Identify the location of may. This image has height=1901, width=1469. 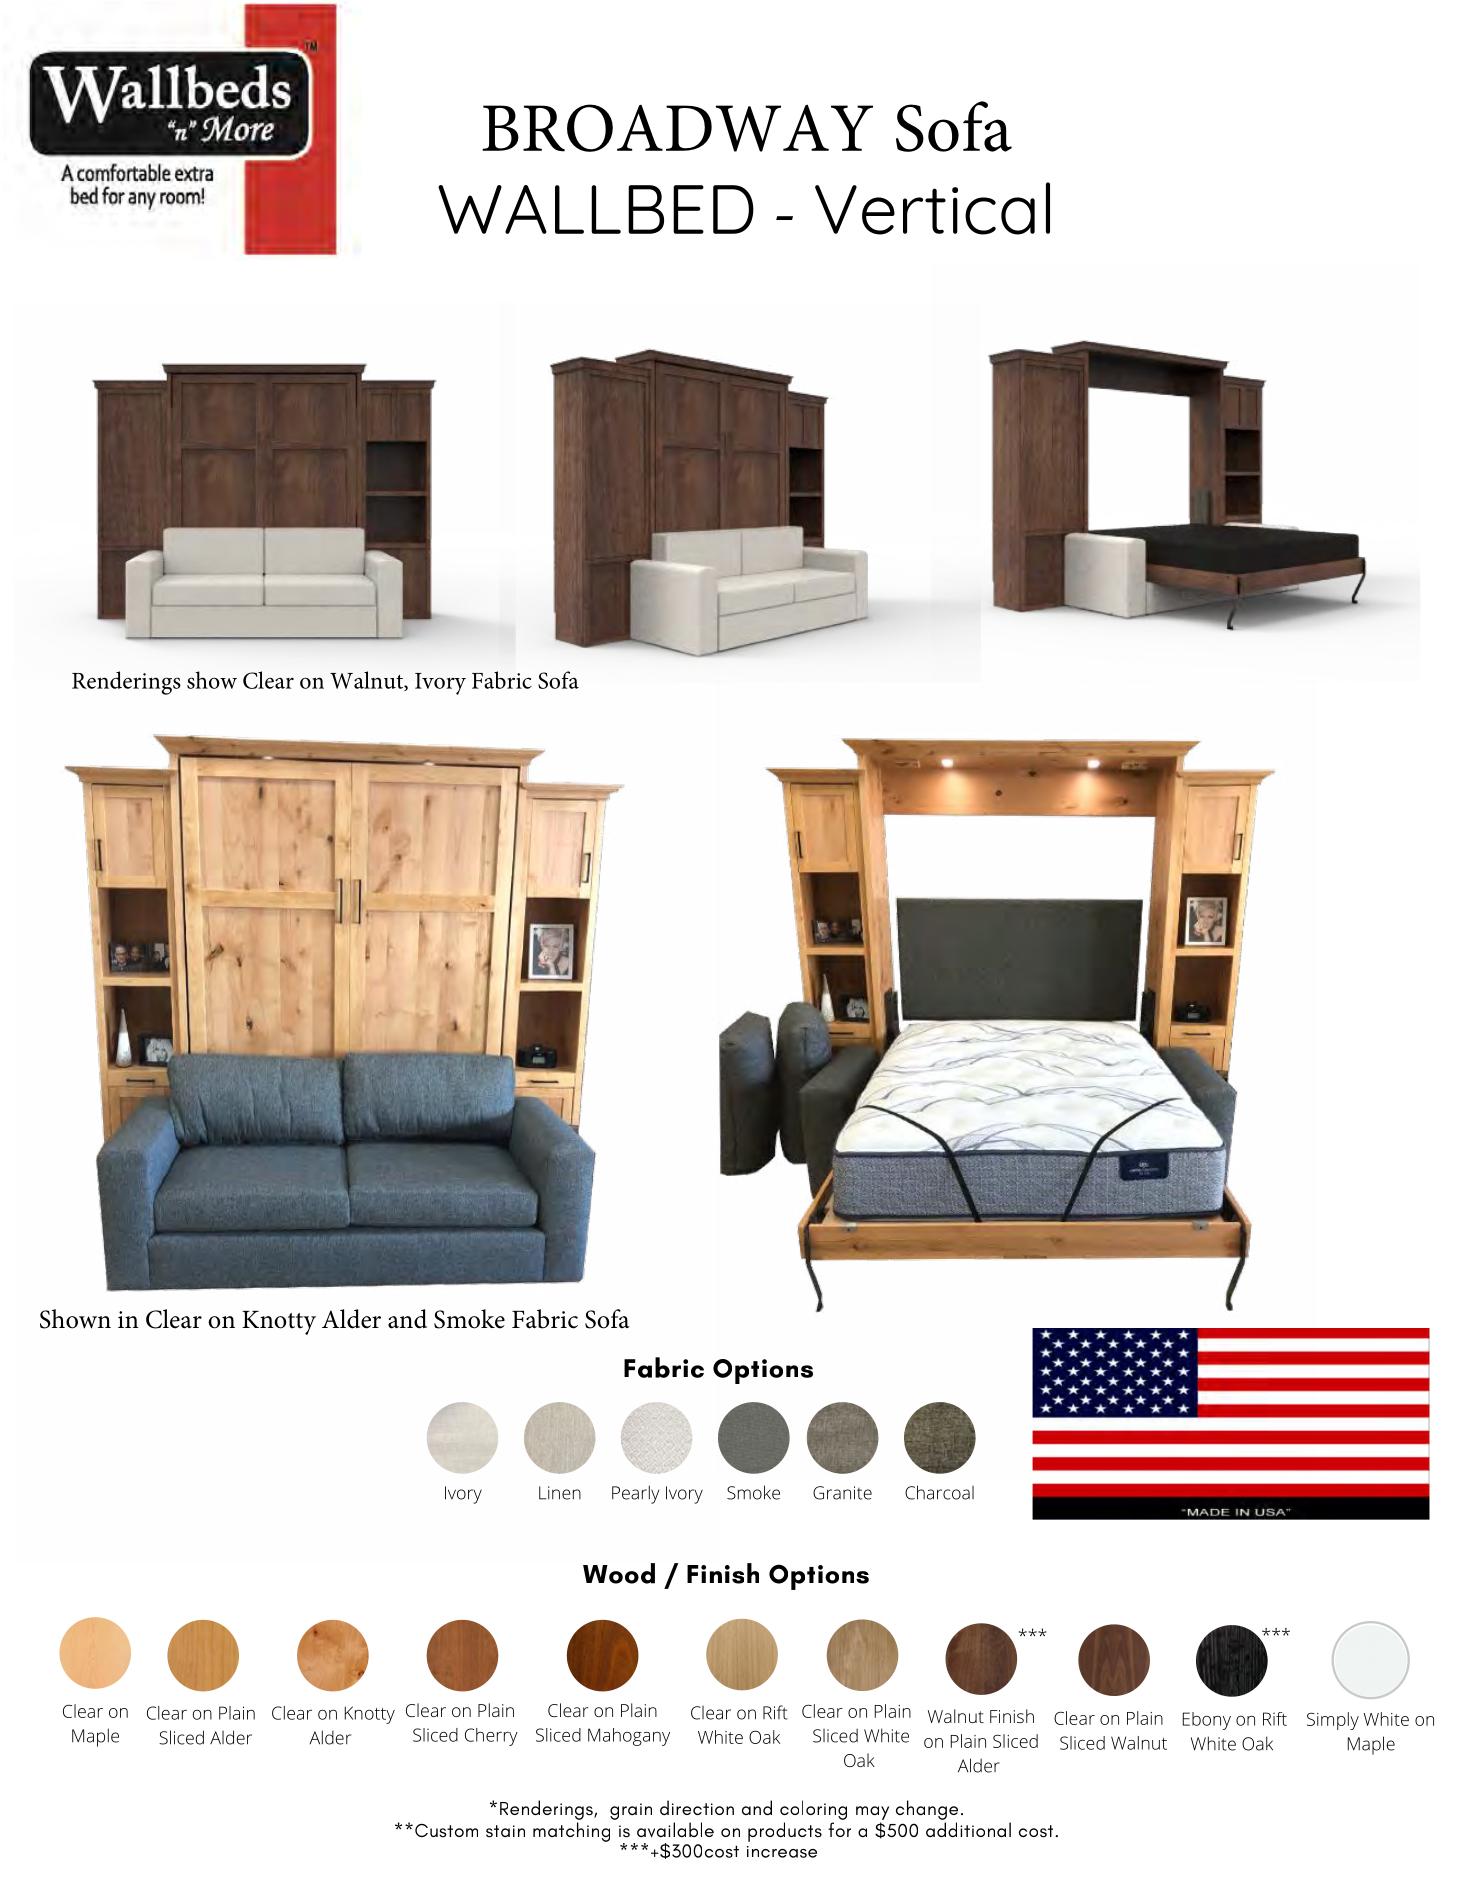
(872, 1813).
